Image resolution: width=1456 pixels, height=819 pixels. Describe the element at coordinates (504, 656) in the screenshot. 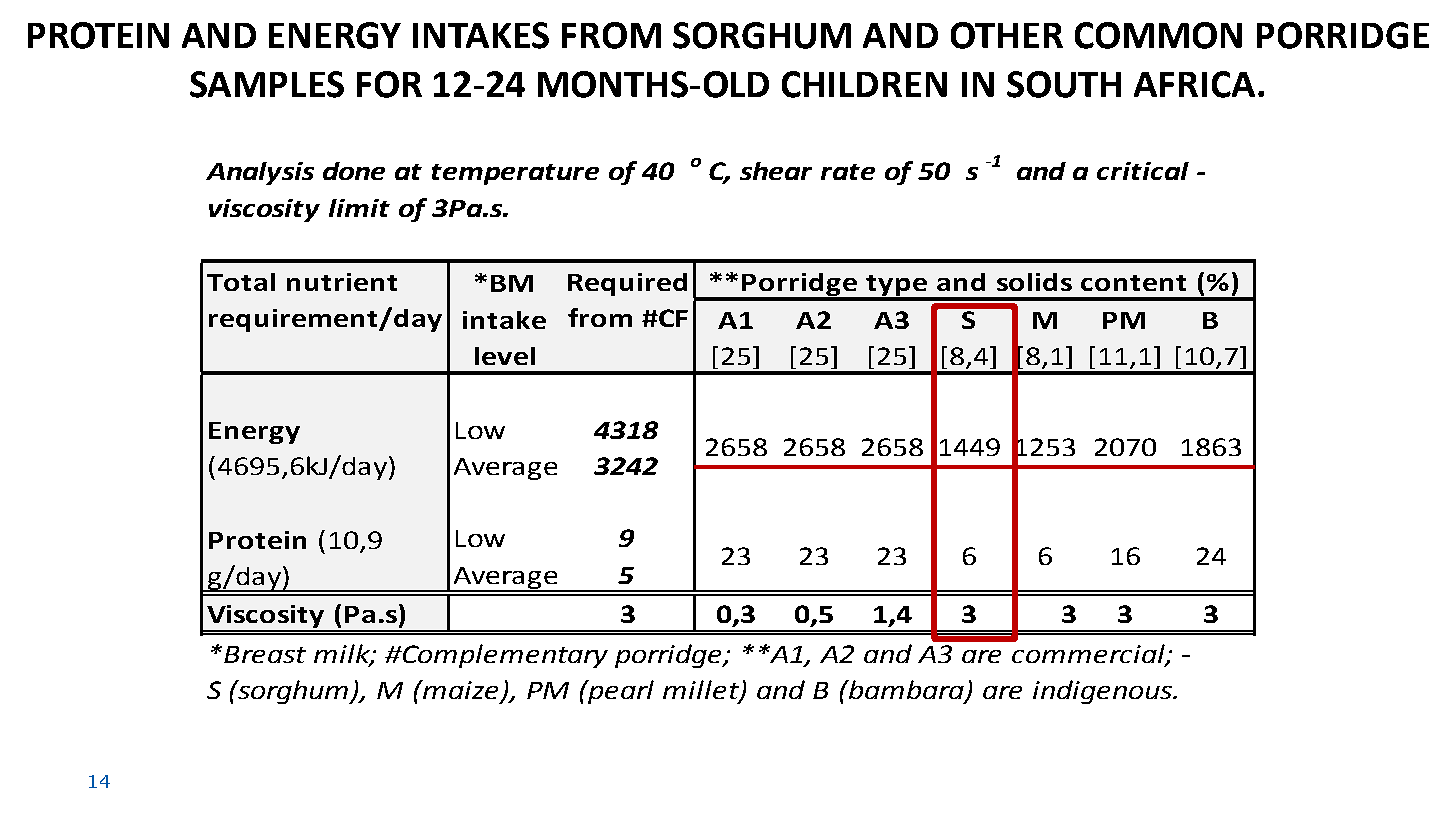

I see `Complementary` at that location.
